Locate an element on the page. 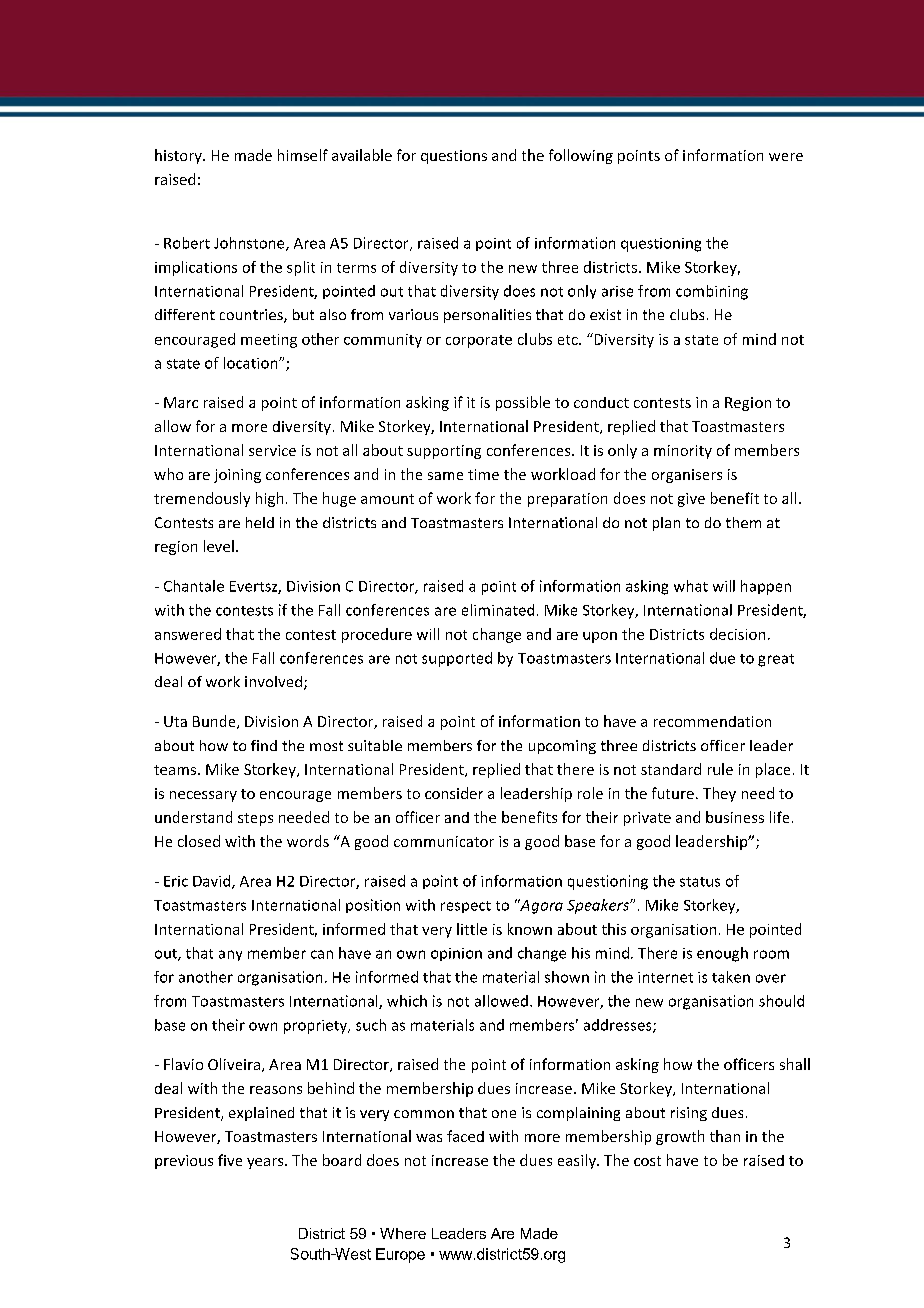 This page has height=1308, width=924. opinion is located at coordinates (456, 954).
